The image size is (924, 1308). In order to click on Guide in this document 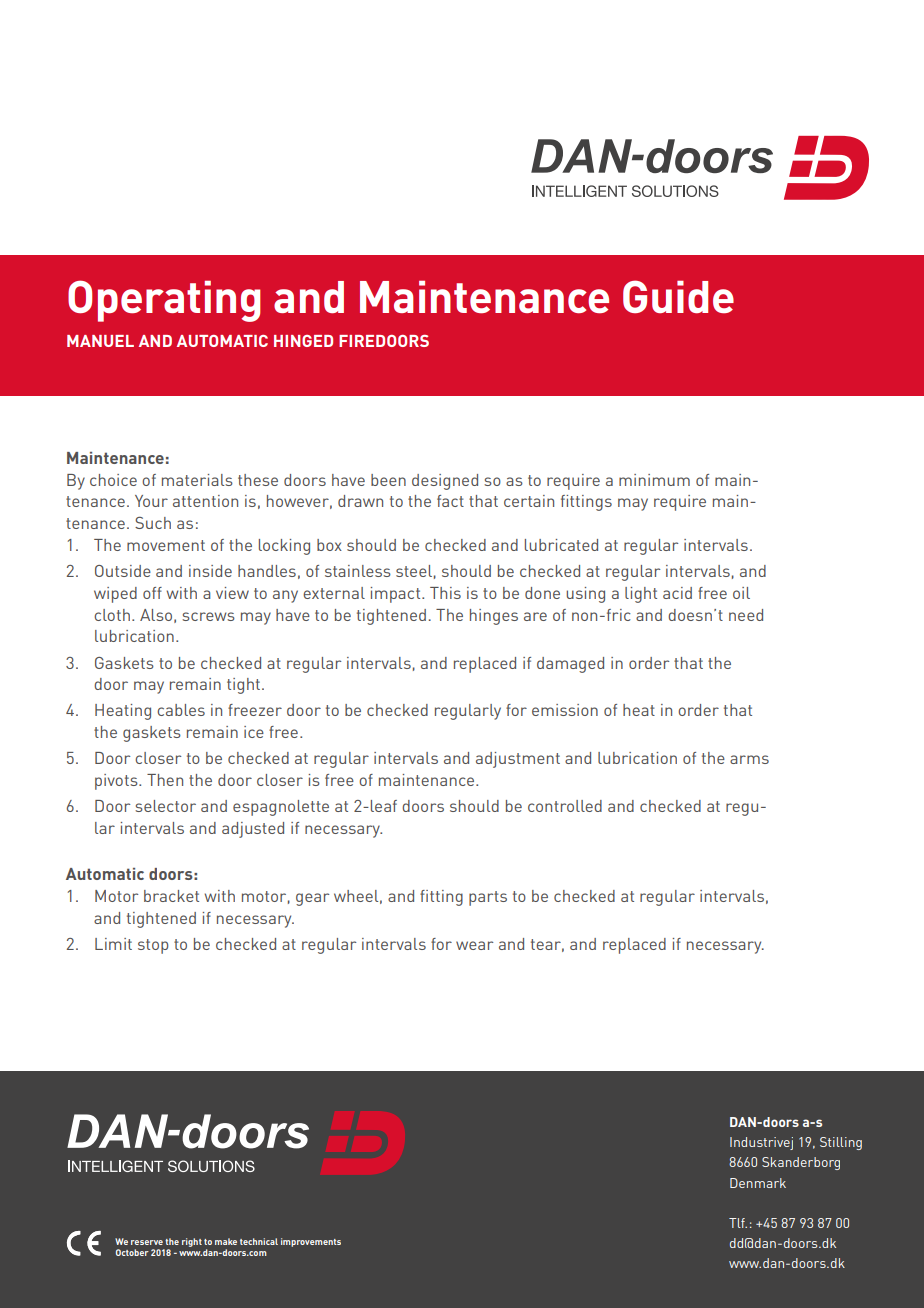, I will do `click(678, 296)`.
